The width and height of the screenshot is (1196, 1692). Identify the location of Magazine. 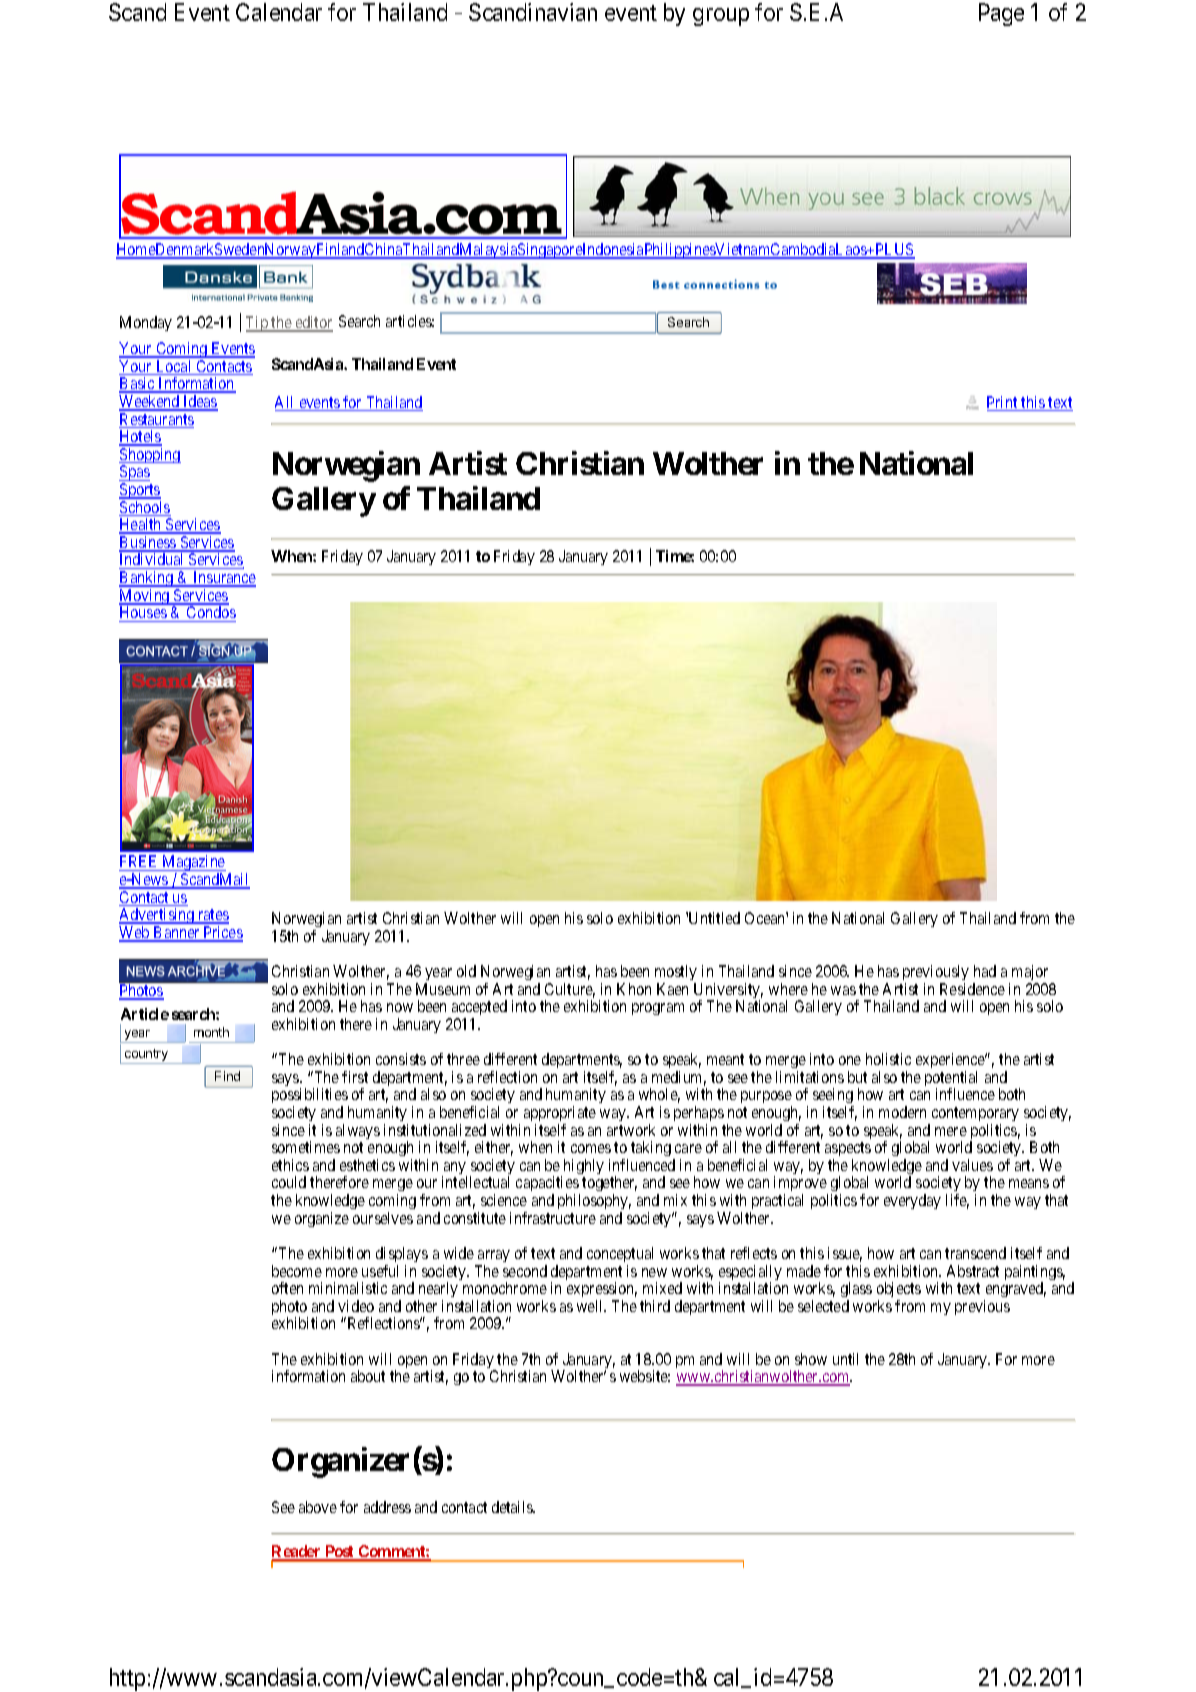
(193, 864).
